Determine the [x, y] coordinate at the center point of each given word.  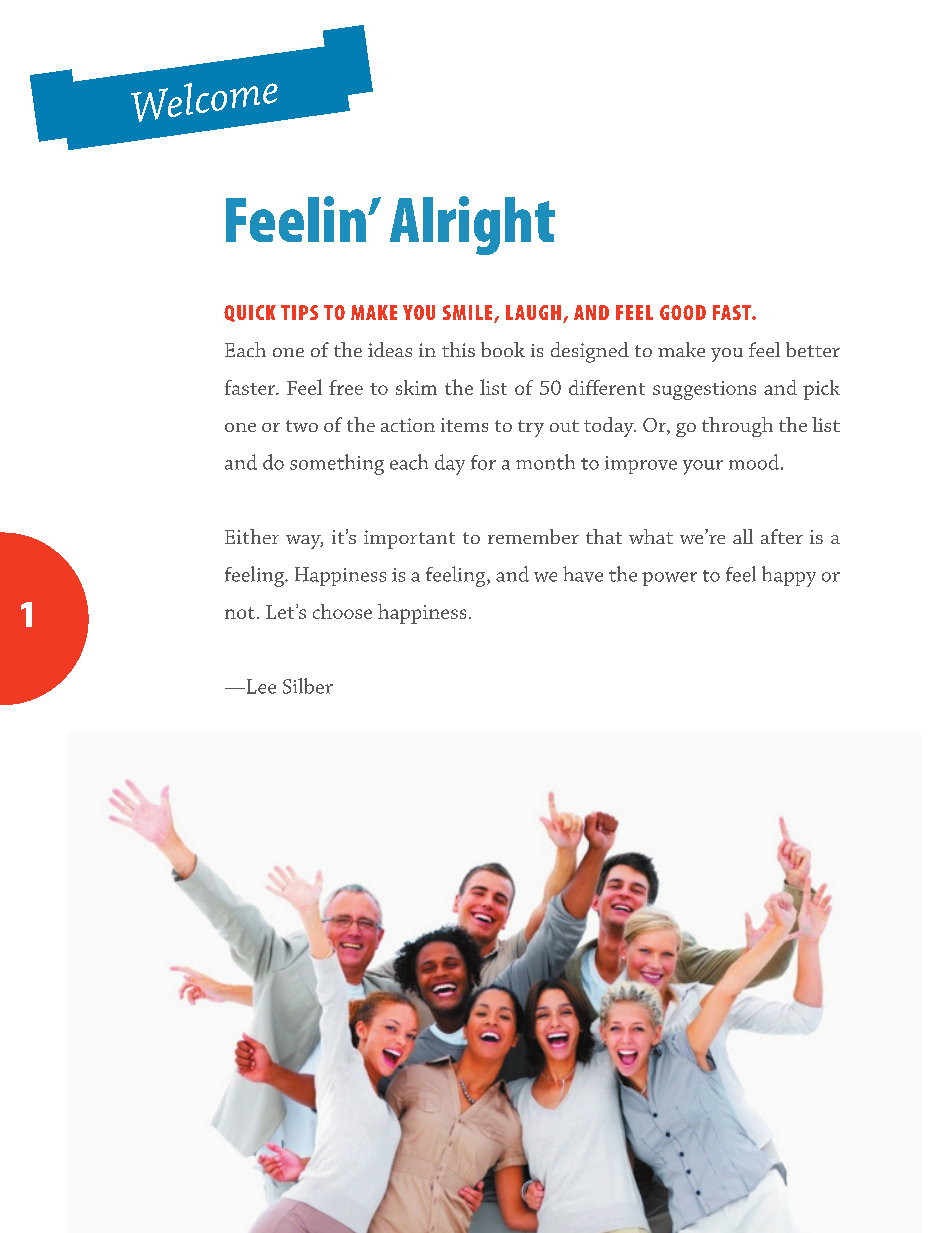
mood [754, 462]
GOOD [683, 312]
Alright [472, 225]
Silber [308, 686]
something [337, 464]
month [545, 462]
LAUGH [533, 312]
